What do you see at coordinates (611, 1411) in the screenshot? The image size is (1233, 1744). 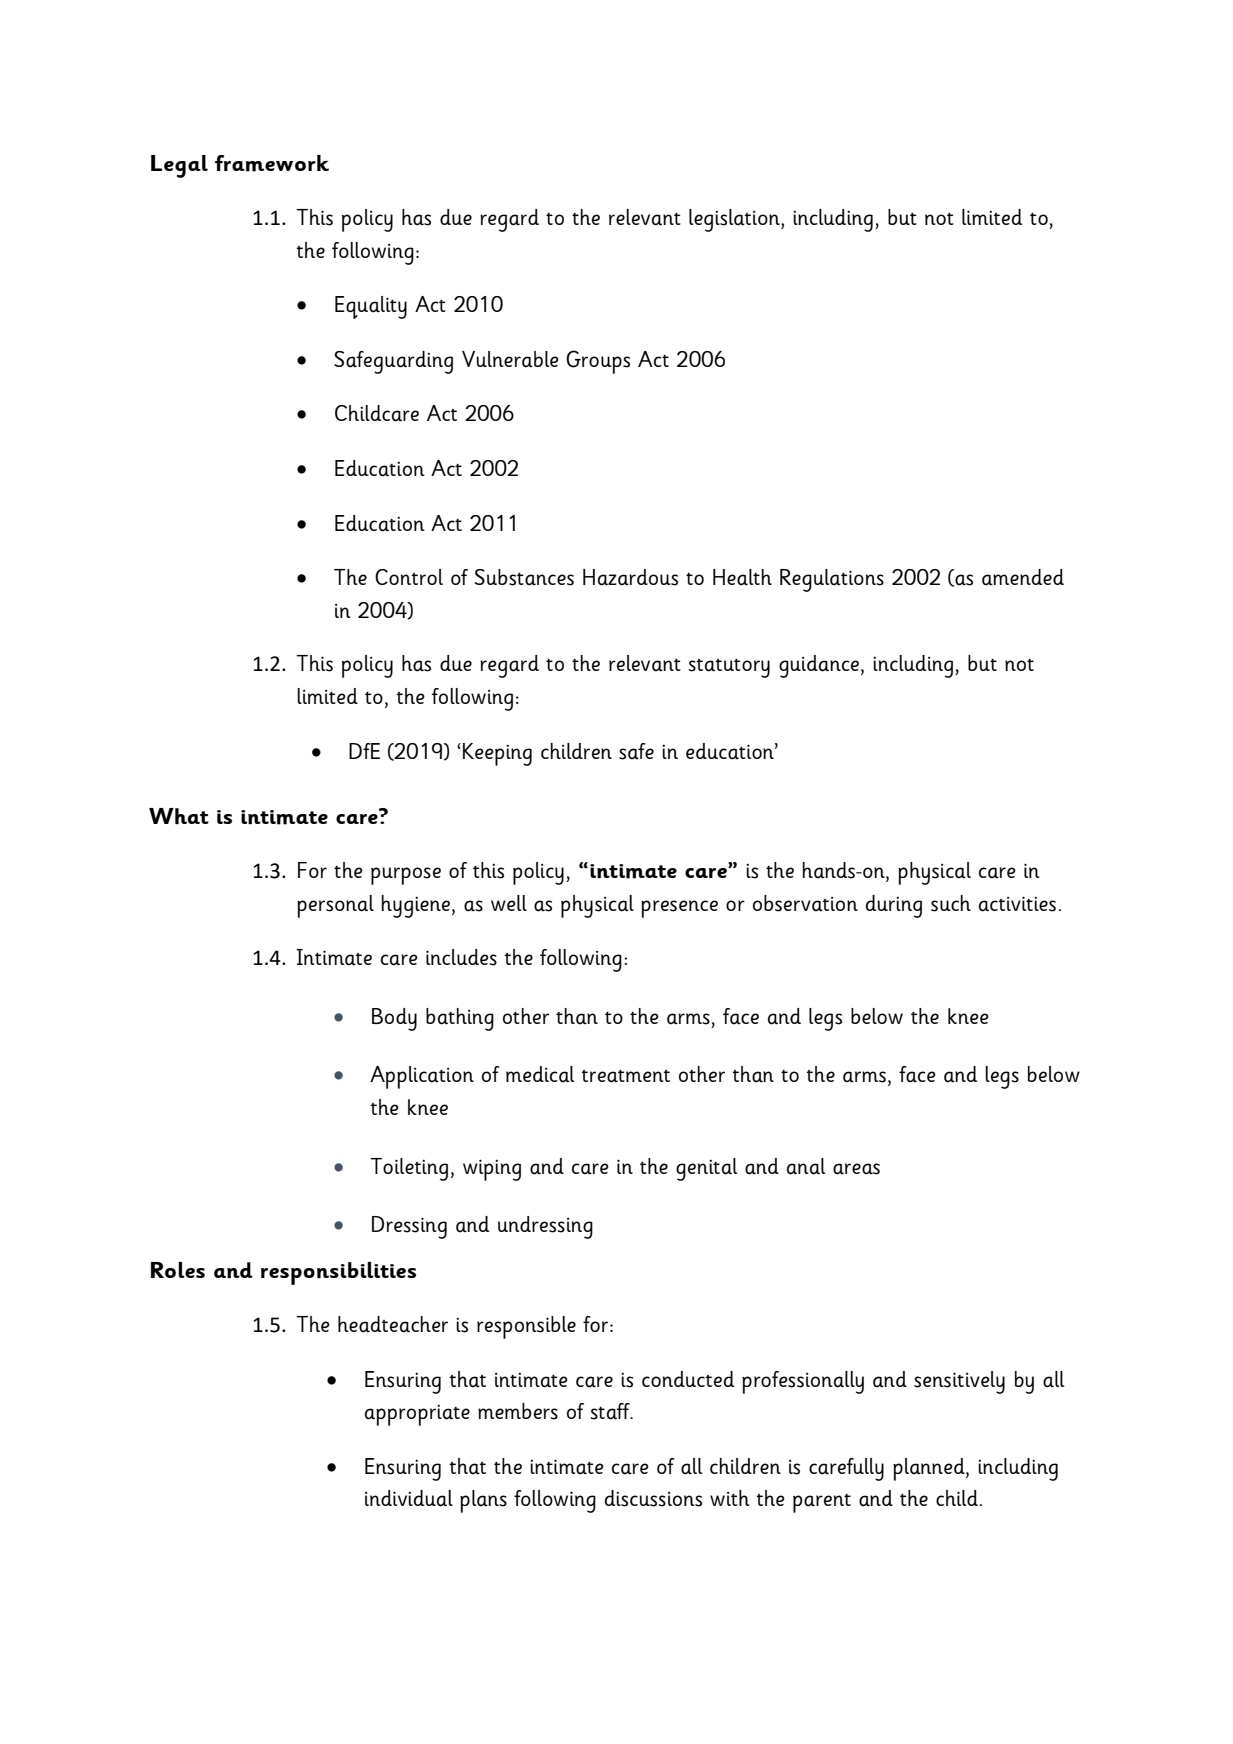 I see `staff` at bounding box center [611, 1411].
